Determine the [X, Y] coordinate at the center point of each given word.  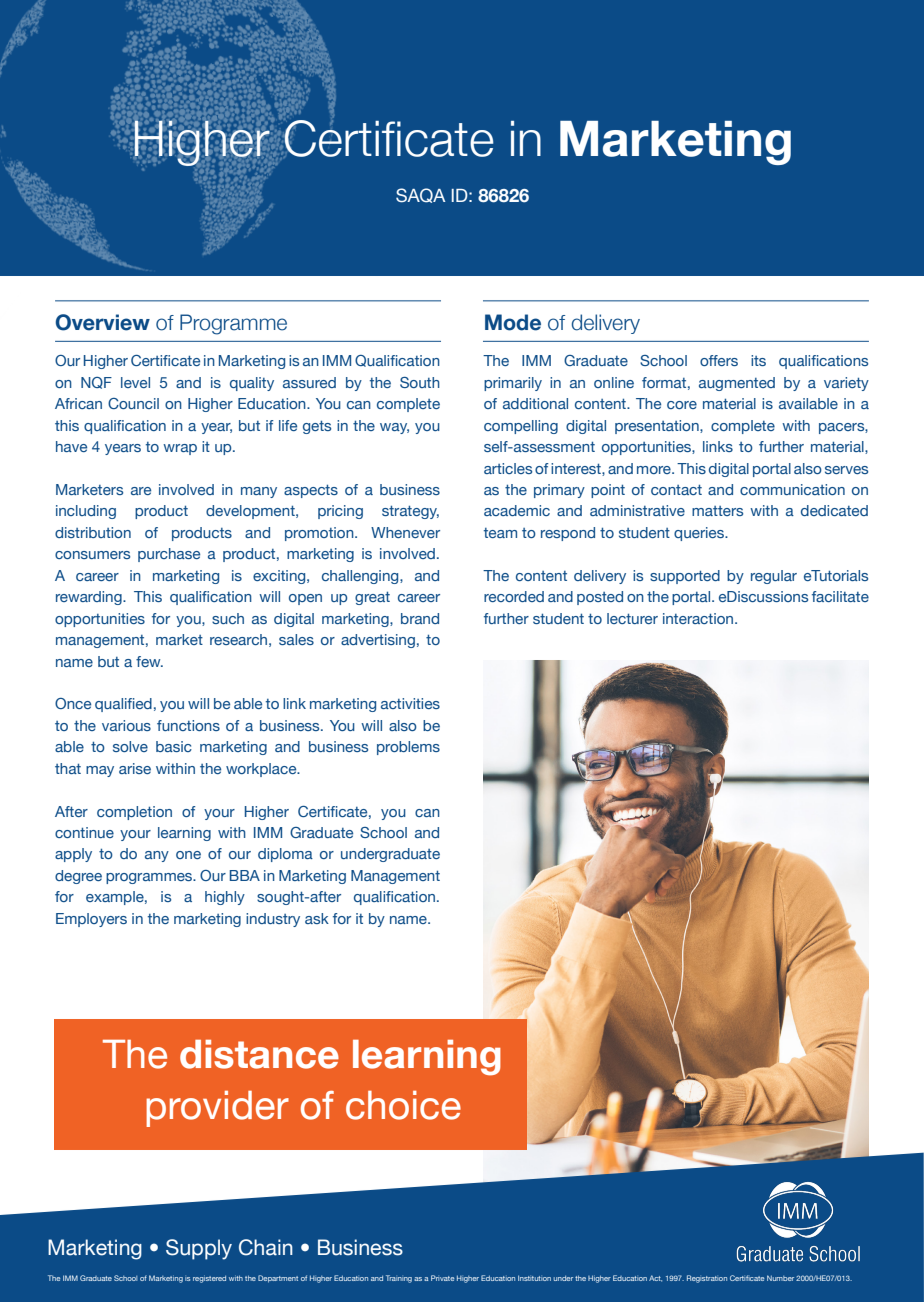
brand [420, 618]
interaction [699, 618]
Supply [199, 1249]
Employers [91, 920]
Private [443, 1278]
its [758, 360]
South [420, 382]
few [149, 661]
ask [317, 918]
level [135, 382]
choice [403, 1105]
